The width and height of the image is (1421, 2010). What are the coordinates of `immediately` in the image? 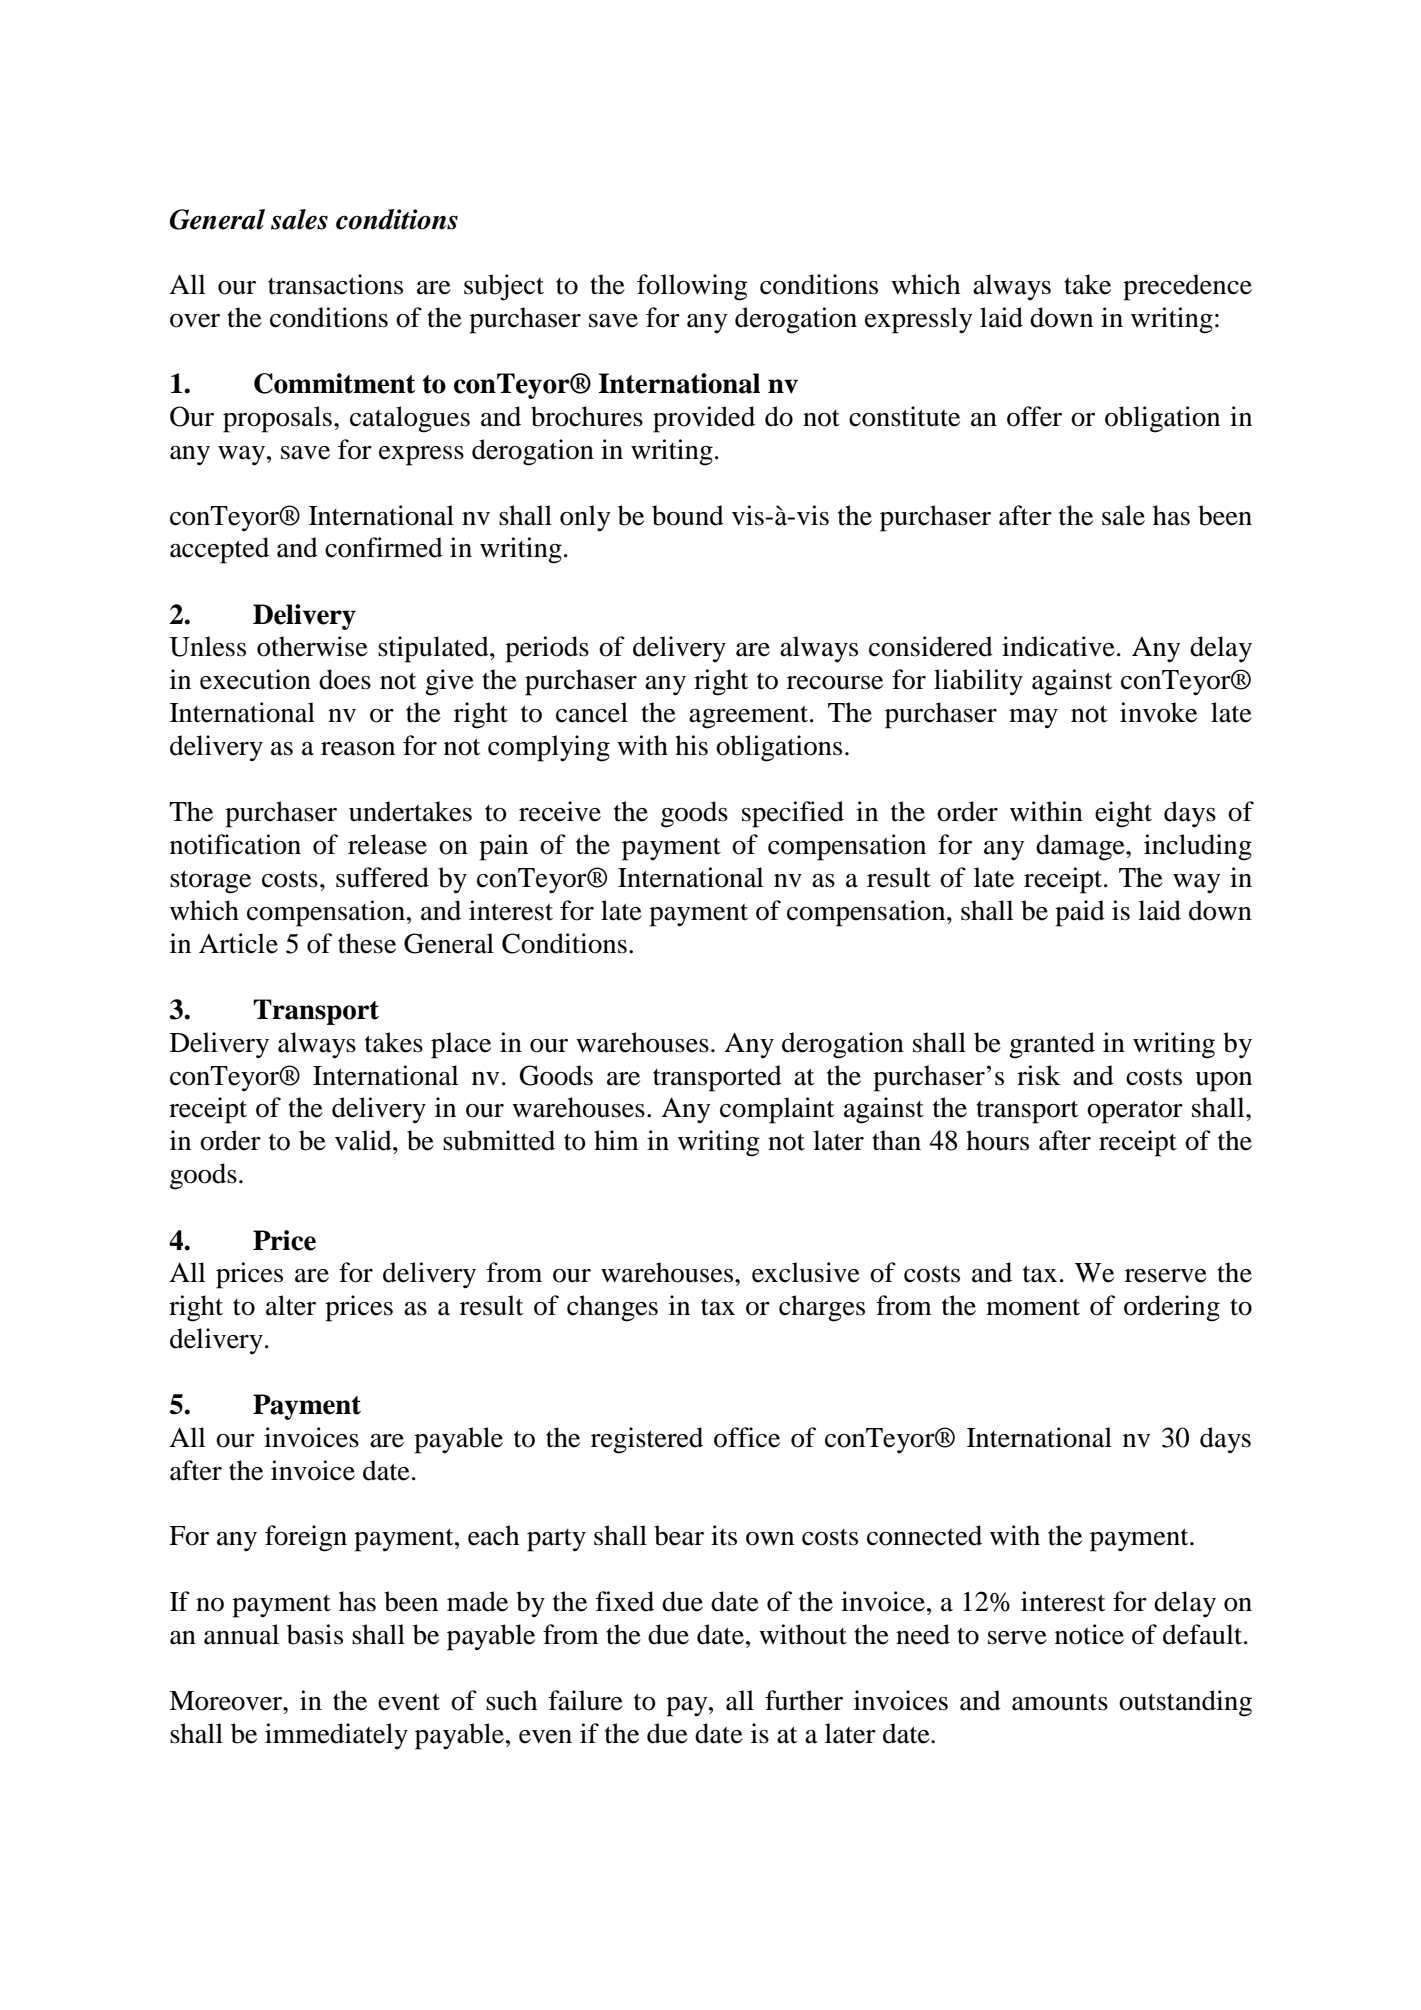 It's located at (336, 1736).
